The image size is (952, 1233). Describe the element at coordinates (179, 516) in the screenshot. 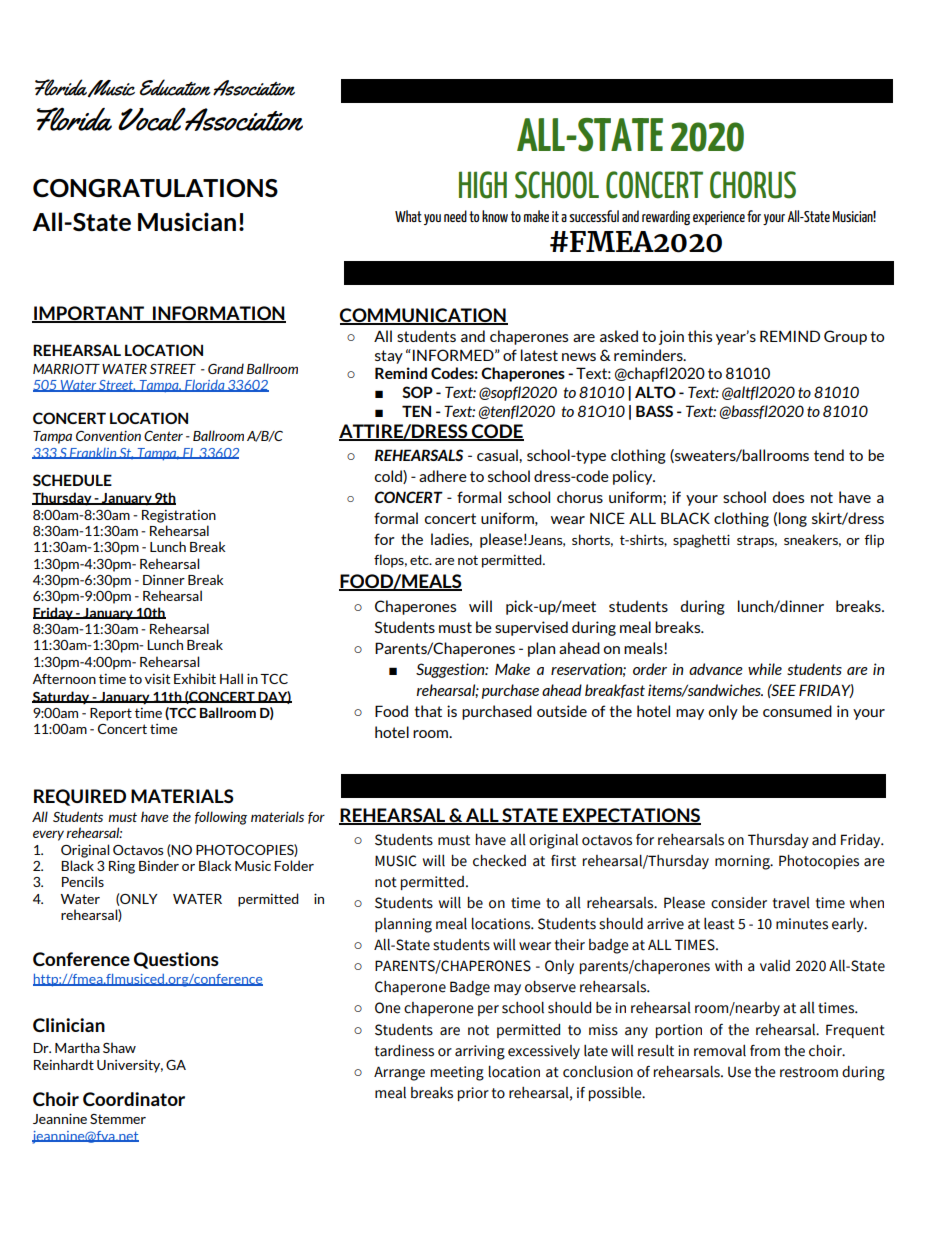

I see `Registration` at that location.
